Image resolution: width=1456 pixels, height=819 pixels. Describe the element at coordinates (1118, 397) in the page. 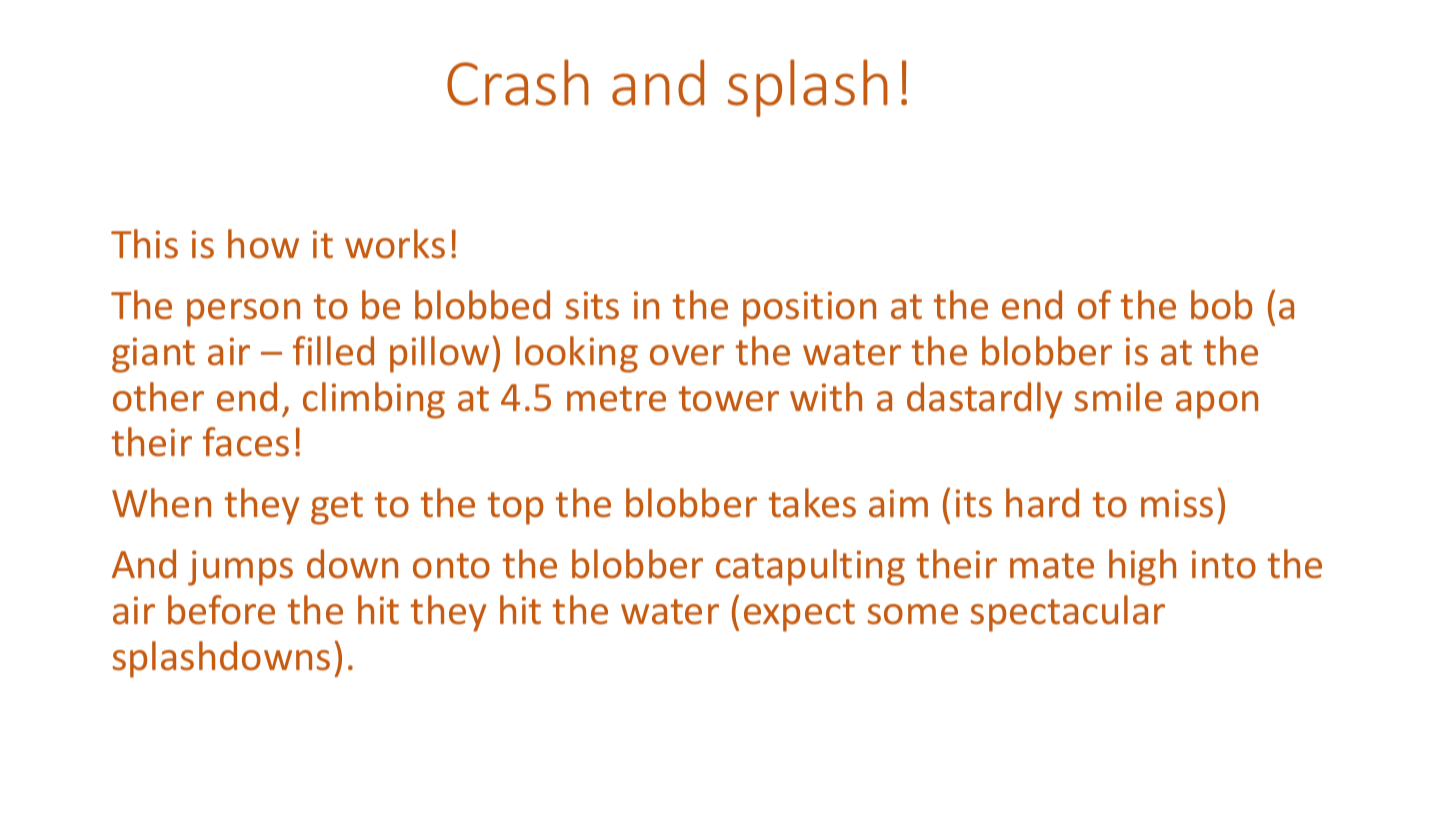

I see `smile` at that location.
